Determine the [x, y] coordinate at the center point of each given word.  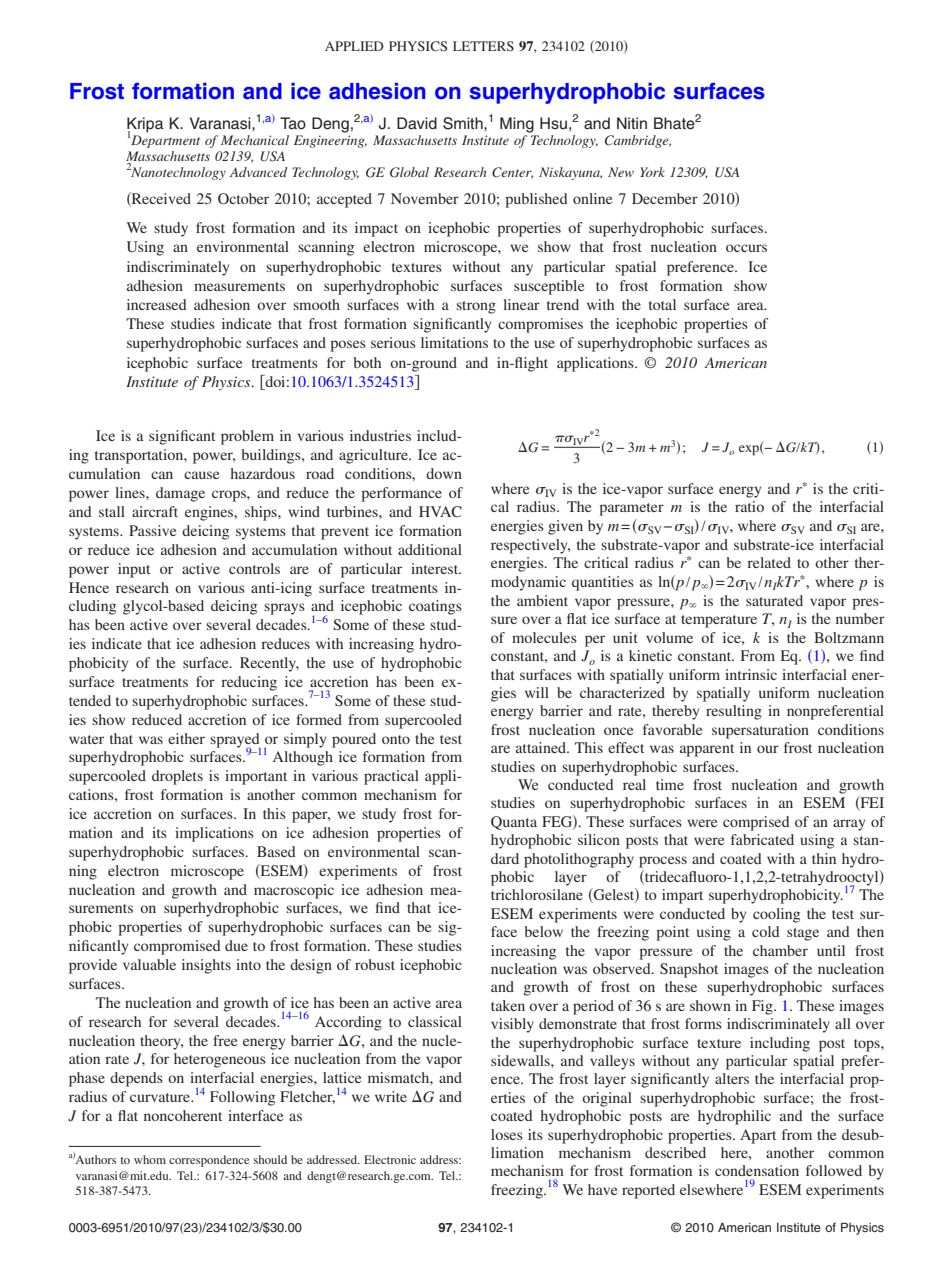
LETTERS [483, 46]
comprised [756, 823]
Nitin [632, 123]
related [769, 562]
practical [391, 777]
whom [150, 1159]
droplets [177, 777]
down [444, 473]
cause [201, 475]
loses [507, 1134]
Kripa [145, 126]
